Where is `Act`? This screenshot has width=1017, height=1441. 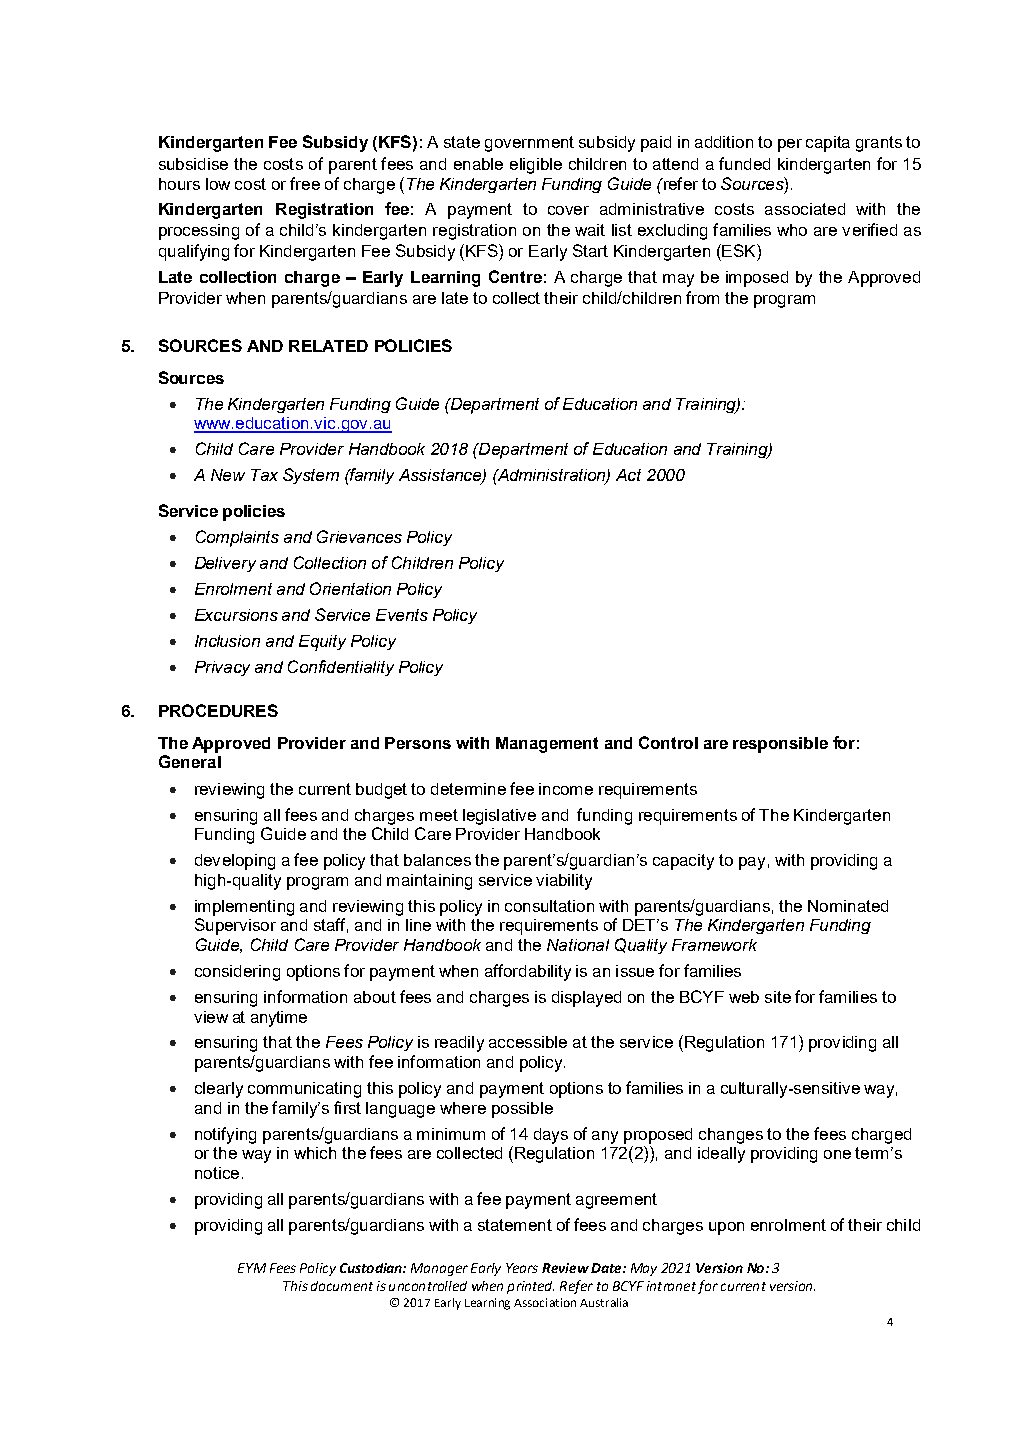
Act is located at coordinates (628, 475).
